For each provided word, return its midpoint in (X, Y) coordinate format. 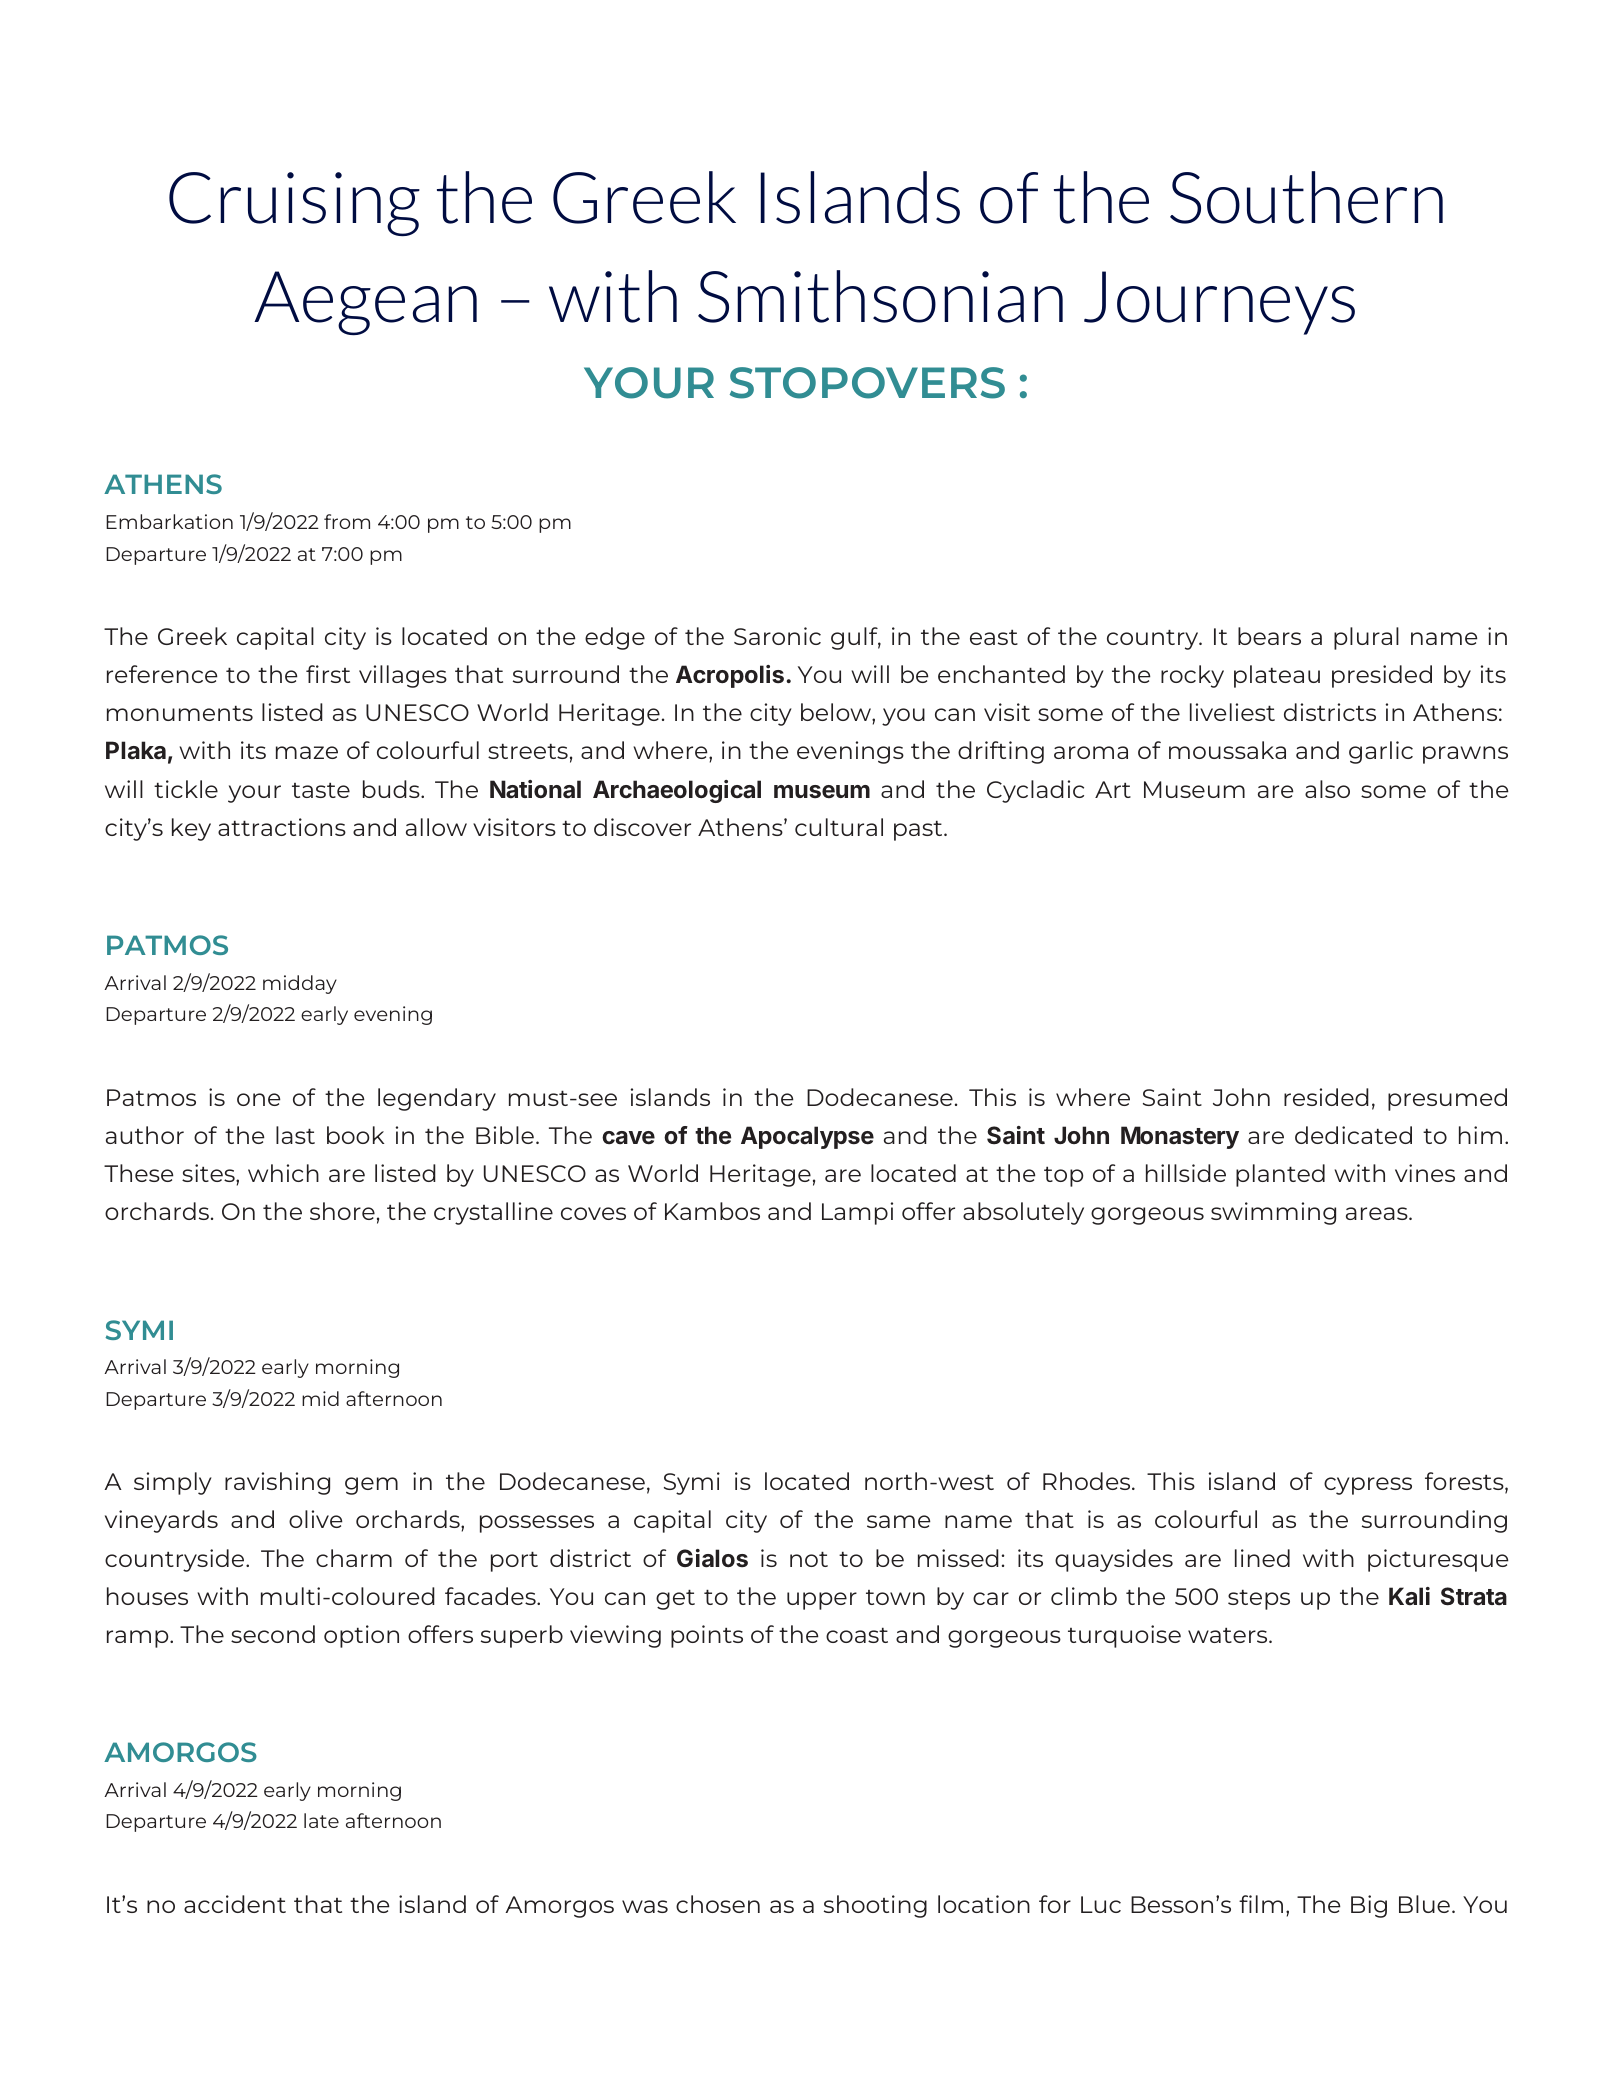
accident (235, 1904)
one (259, 1099)
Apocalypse (807, 1137)
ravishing (277, 1483)
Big (1369, 1906)
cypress (1368, 1486)
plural (1366, 638)
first (328, 674)
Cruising (294, 204)
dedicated (1353, 1135)
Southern (1306, 197)
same (899, 1521)
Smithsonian (880, 296)
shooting (875, 1906)
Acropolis (731, 676)
